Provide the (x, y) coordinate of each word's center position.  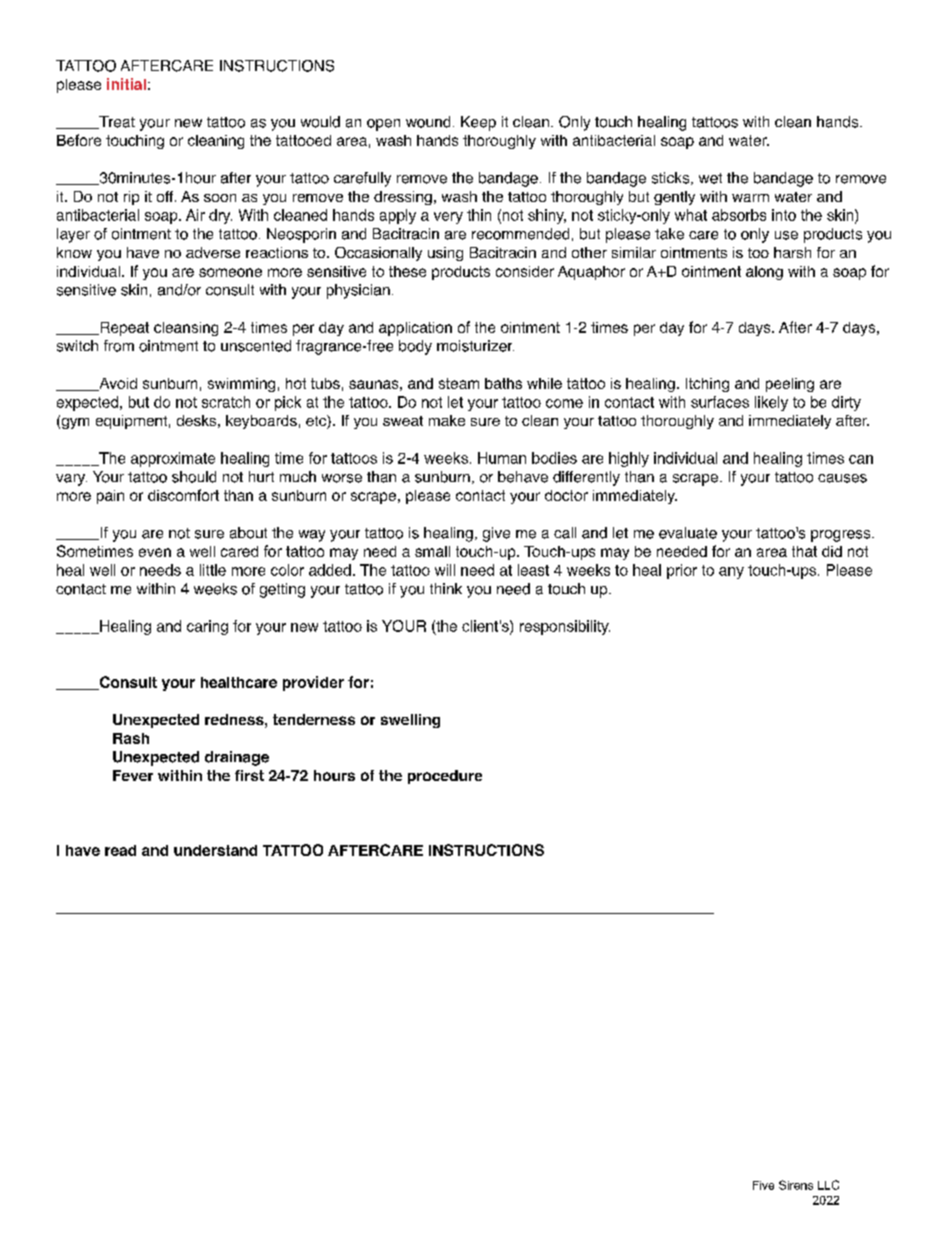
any (731, 573)
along (764, 273)
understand (215, 850)
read (120, 850)
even (155, 552)
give (496, 534)
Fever (133, 775)
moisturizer (475, 346)
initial (126, 84)
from (119, 346)
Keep (478, 123)
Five (763, 1185)
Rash (131, 738)
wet (710, 178)
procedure (445, 777)
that (804, 551)
